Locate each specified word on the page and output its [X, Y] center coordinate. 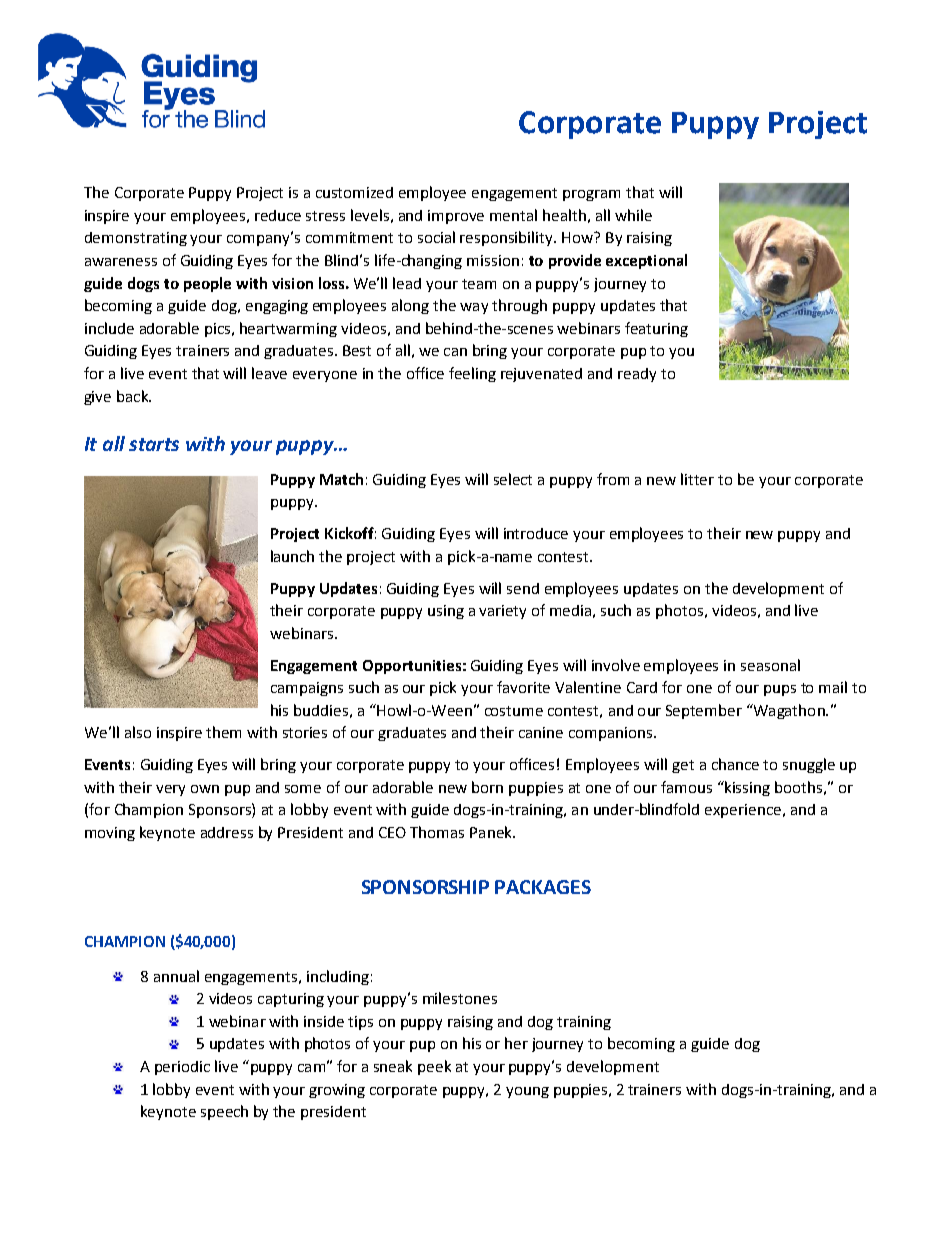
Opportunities [412, 667]
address [227, 832]
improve [456, 217]
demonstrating [136, 239]
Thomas [437, 832]
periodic [182, 1068]
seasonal [770, 665]
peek [434, 1067]
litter [697, 479]
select [513, 479]
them [223, 732]
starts [154, 444]
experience [743, 811]
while [633, 215]
